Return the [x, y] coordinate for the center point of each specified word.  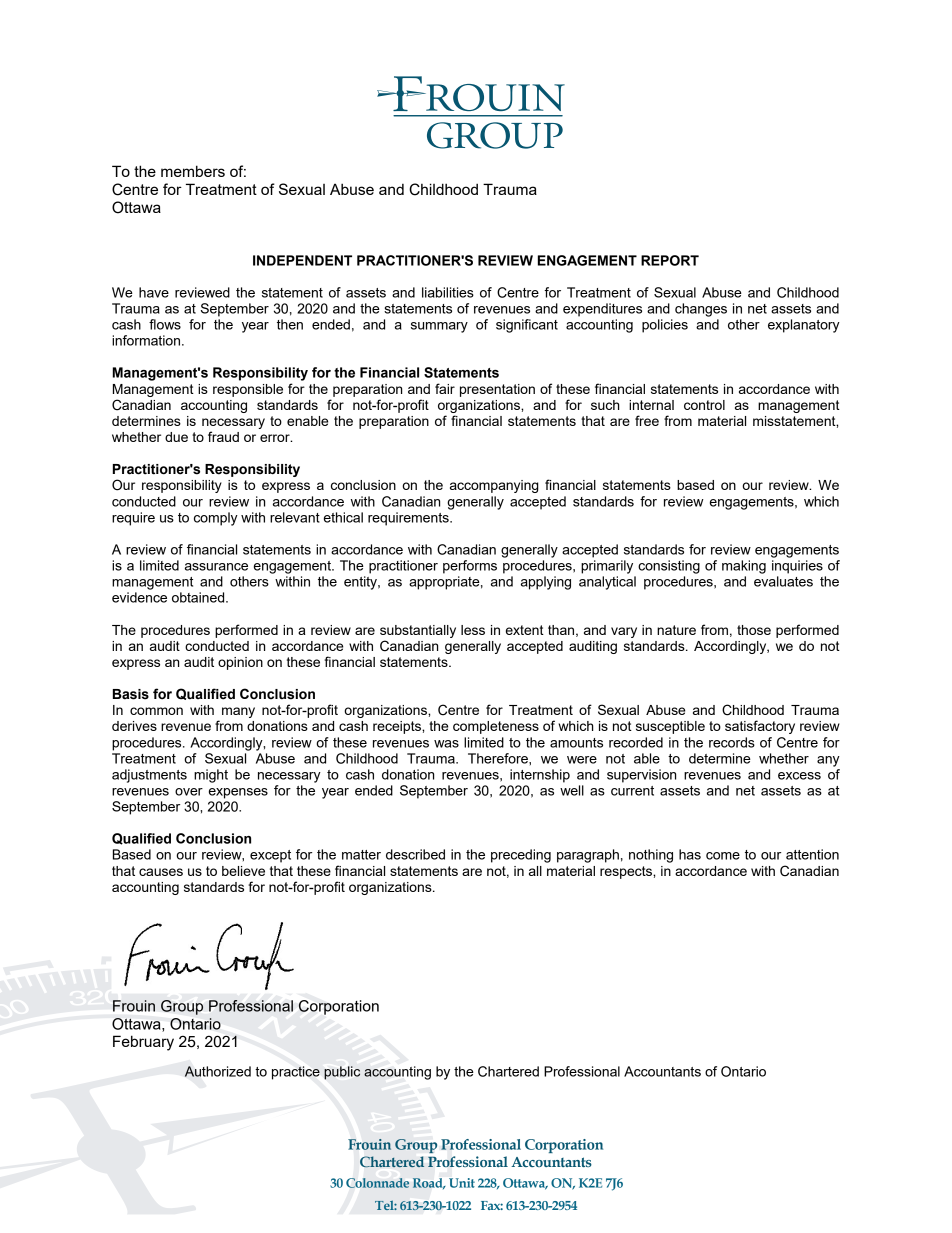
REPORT [670, 260]
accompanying [494, 486]
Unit [462, 1183]
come [723, 856]
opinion [240, 663]
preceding [521, 856]
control [704, 405]
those [754, 630]
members [193, 171]
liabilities [448, 292]
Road [429, 1183]
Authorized [218, 1071]
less [473, 630]
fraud [223, 436]
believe [243, 871]
